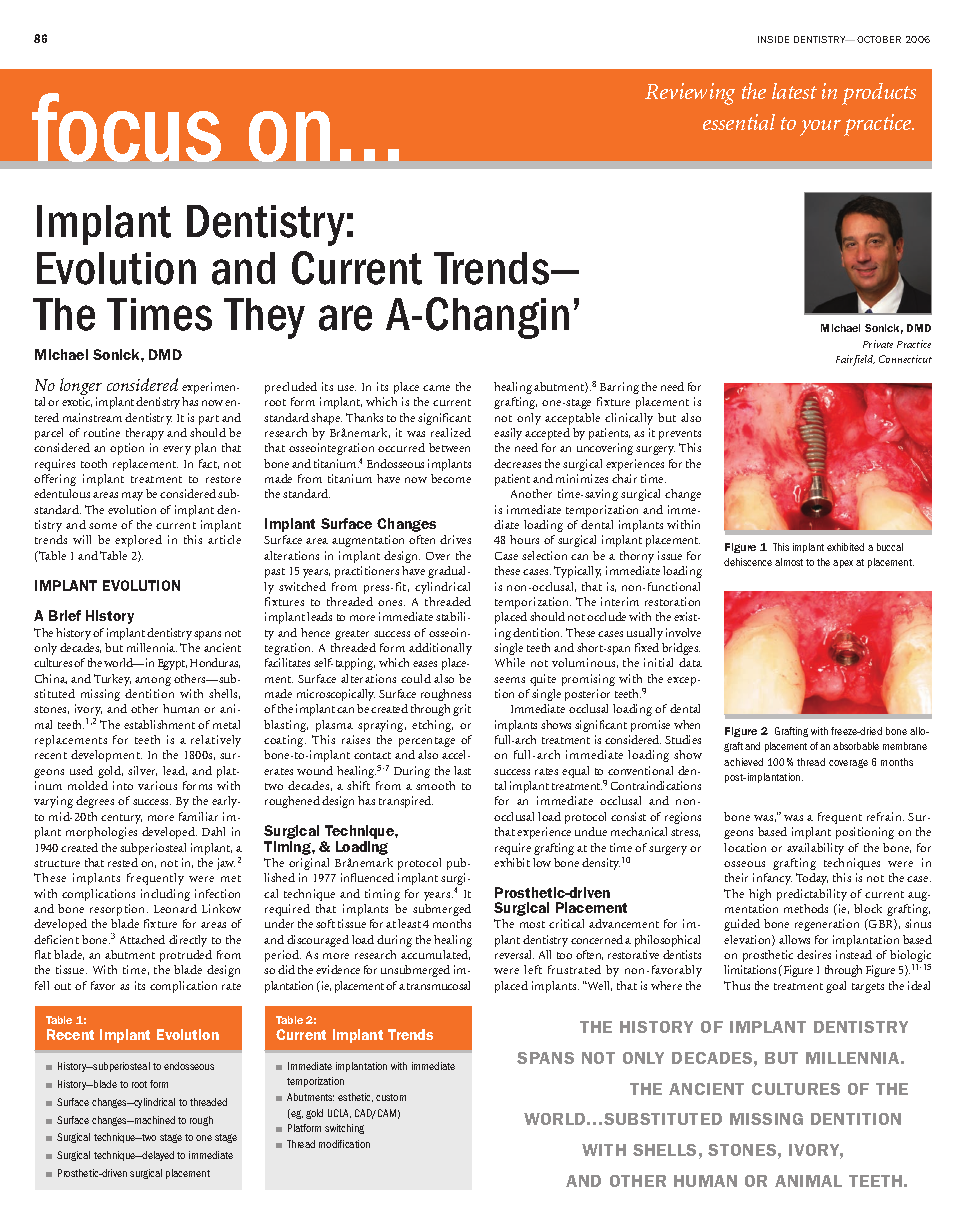 This page has width=978, height=1232. What do you see at coordinates (856, 746) in the page?
I see `absorbable` at bounding box center [856, 746].
